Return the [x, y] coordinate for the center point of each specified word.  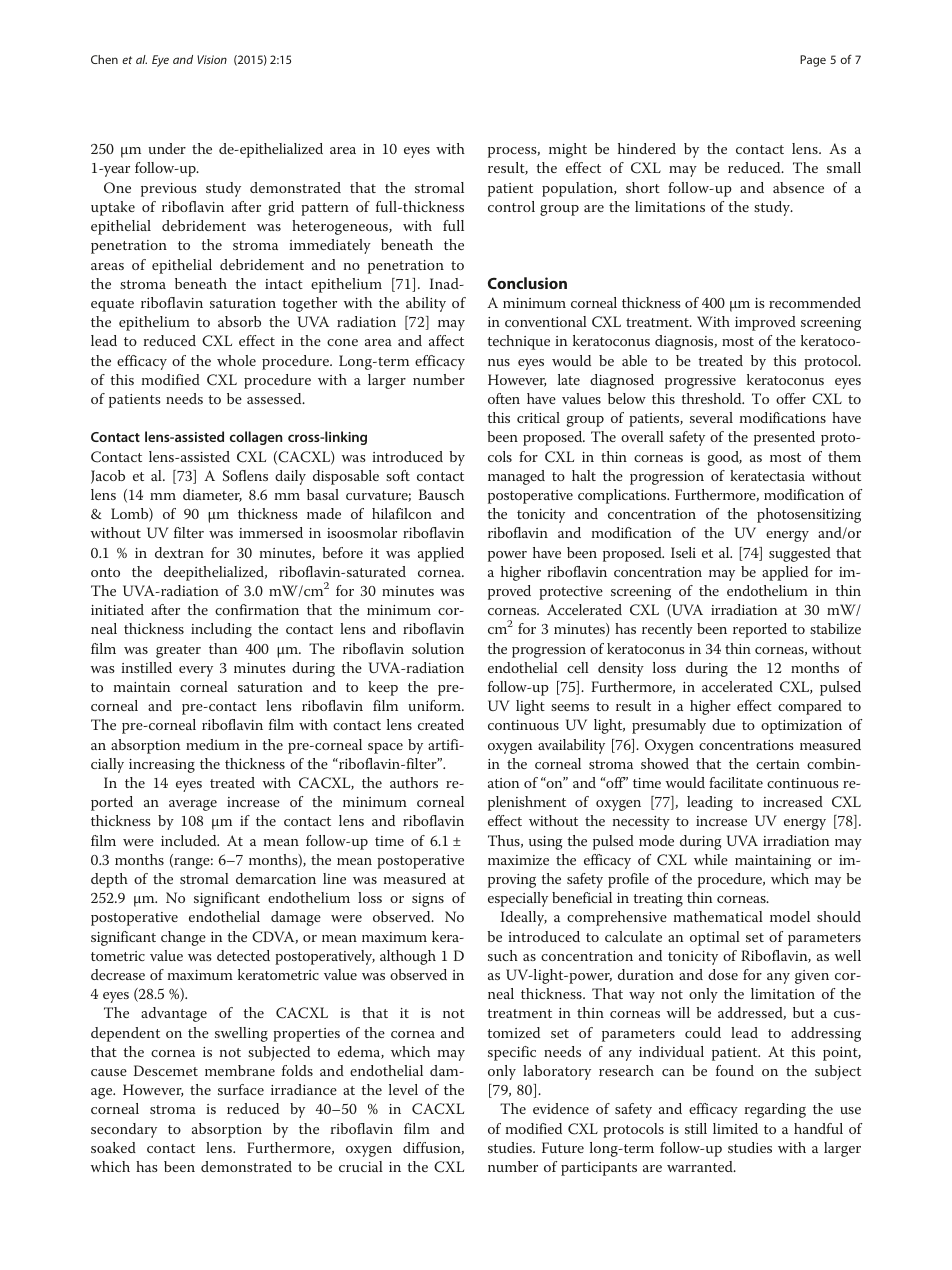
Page [813, 61]
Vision [212, 59]
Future [563, 1147]
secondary [124, 1130]
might [568, 150]
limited [735, 1128]
